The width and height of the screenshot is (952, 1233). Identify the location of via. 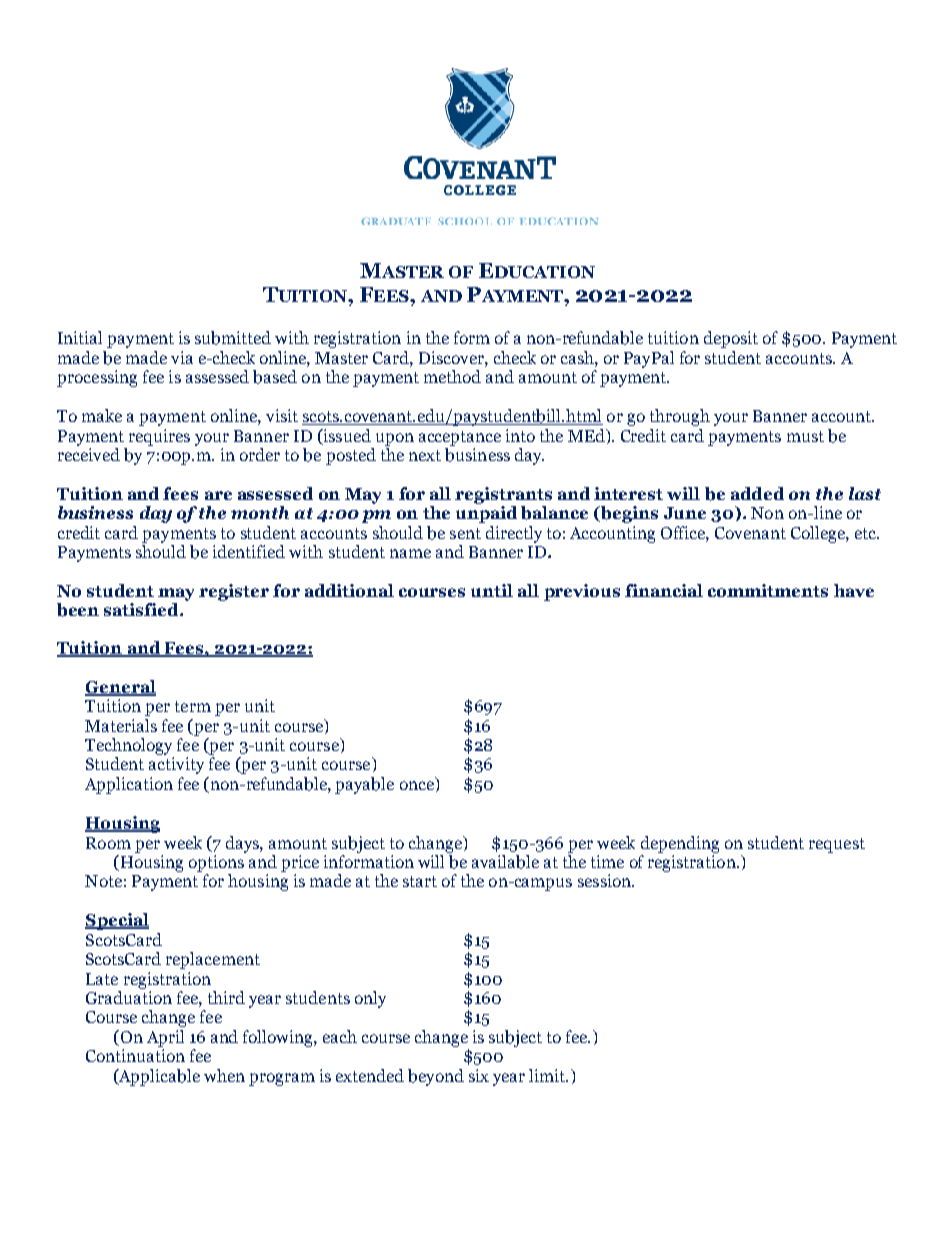
(182, 357).
